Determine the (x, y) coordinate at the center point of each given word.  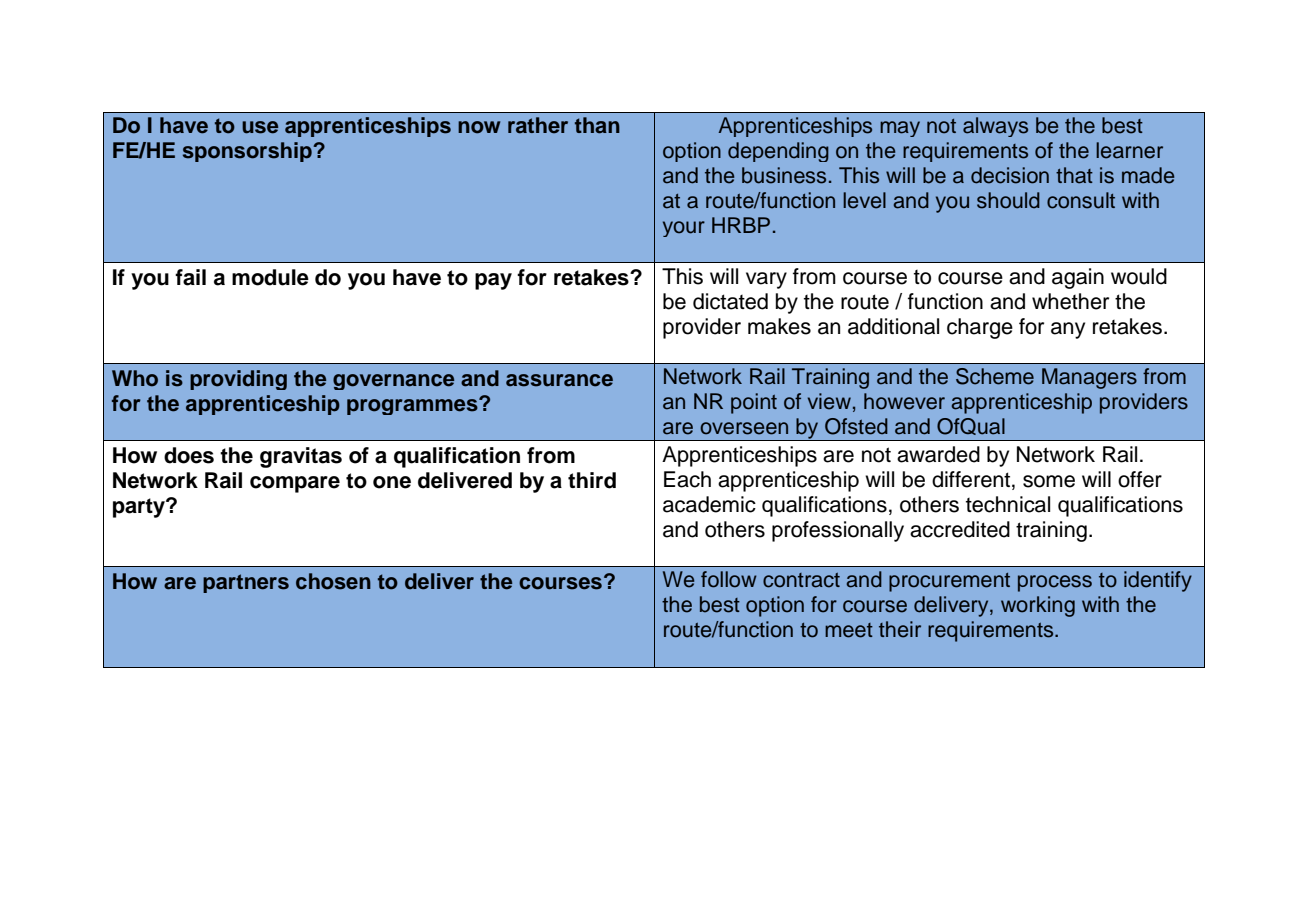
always (995, 127)
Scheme (995, 376)
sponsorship (248, 152)
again (1078, 278)
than (597, 125)
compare (295, 484)
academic (709, 504)
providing (238, 380)
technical (1008, 504)
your (684, 229)
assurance (559, 380)
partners (246, 583)
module (270, 277)
